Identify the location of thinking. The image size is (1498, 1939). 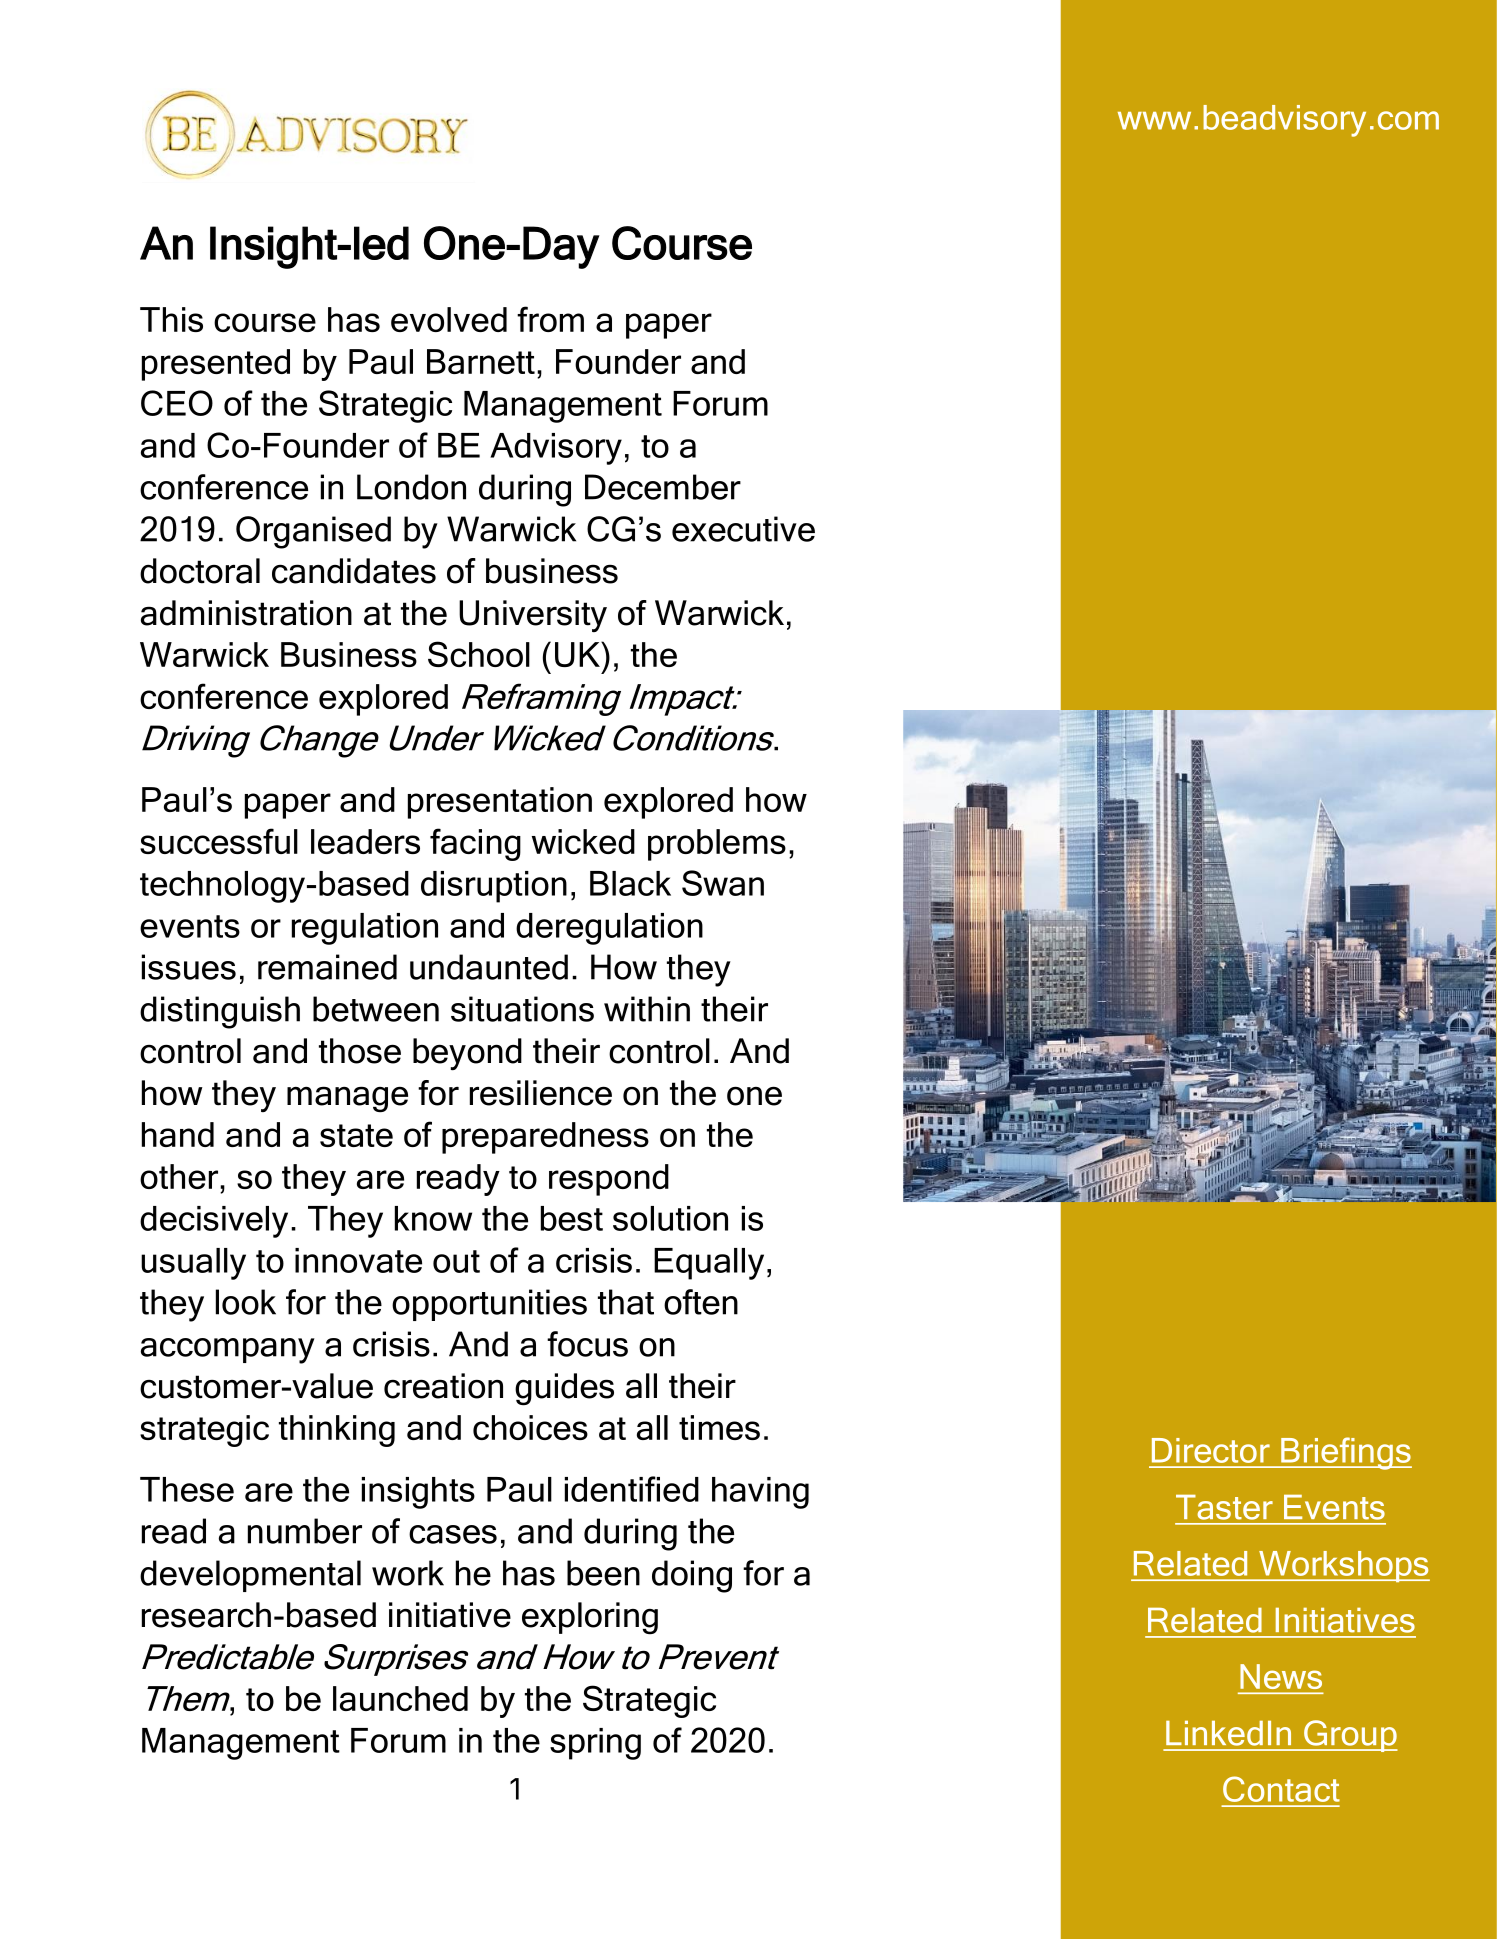
(337, 1431).
